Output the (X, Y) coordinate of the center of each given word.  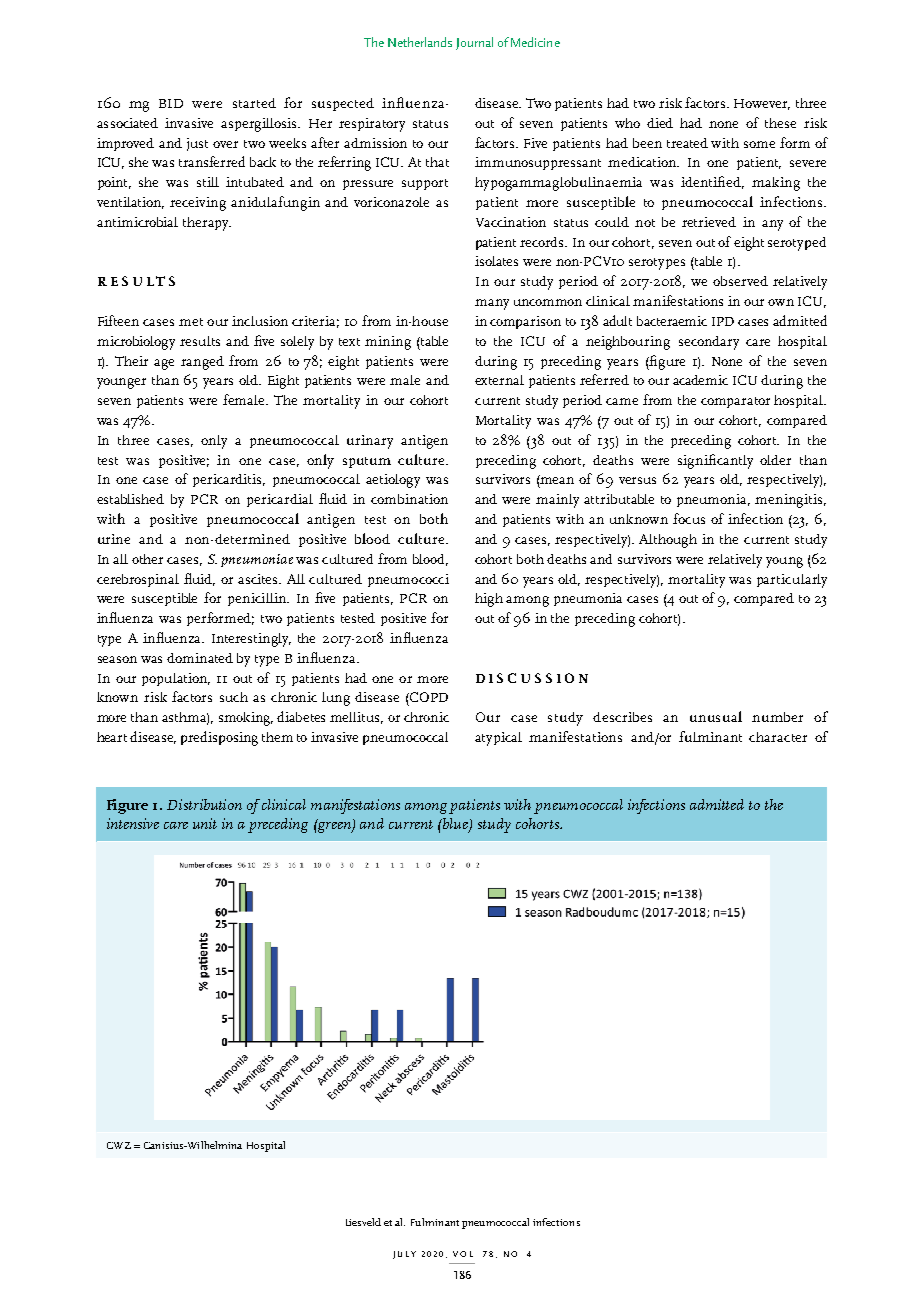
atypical (498, 739)
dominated (200, 658)
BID (171, 103)
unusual (716, 716)
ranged (202, 363)
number (777, 717)
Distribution (204, 804)
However (762, 104)
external (499, 380)
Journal (474, 43)
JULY (404, 1255)
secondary (709, 343)
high (489, 600)
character (778, 737)
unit (205, 823)
